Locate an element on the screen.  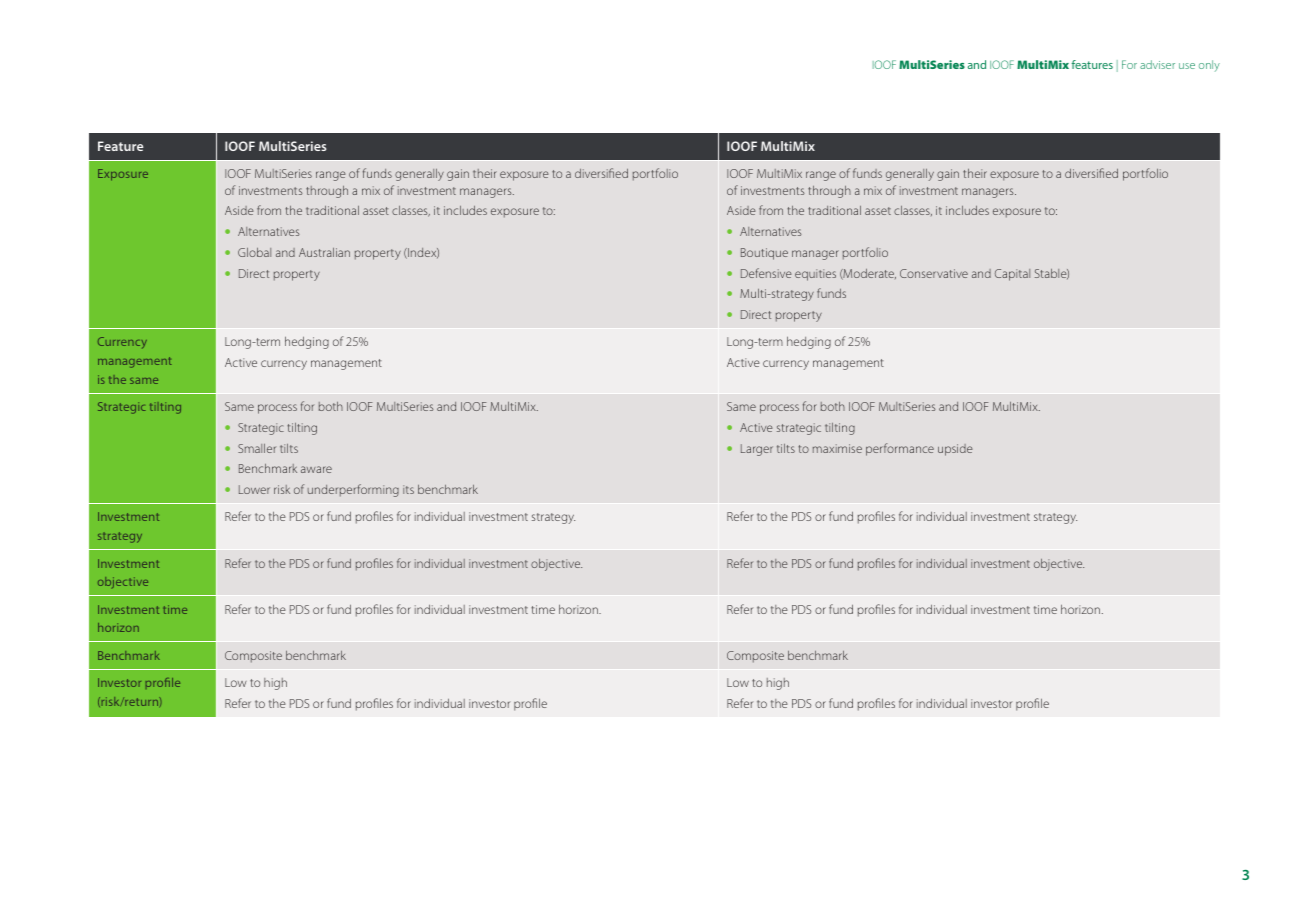
underperforming is located at coordinates (353, 490).
